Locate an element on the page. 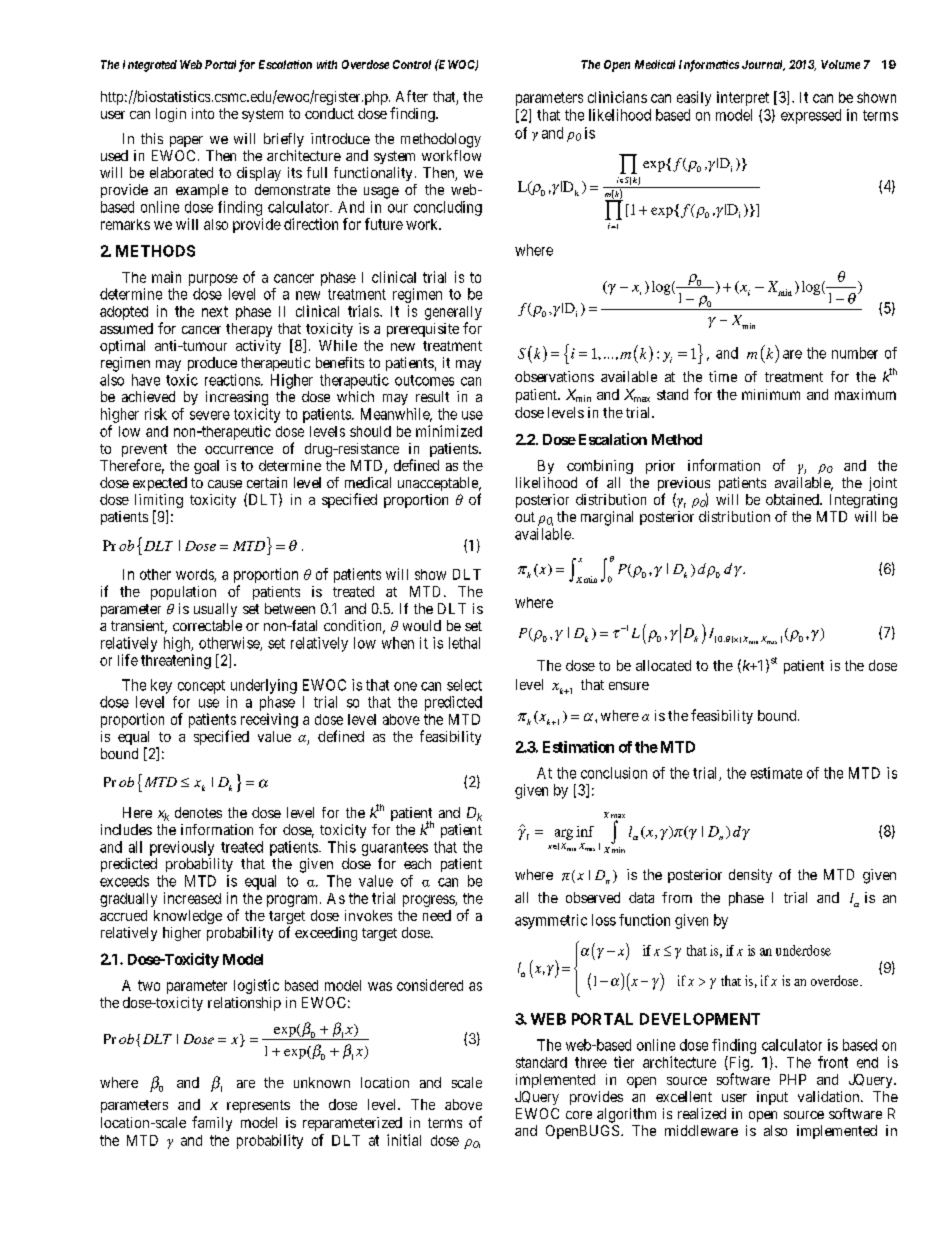  family is located at coordinates (212, 1123).
